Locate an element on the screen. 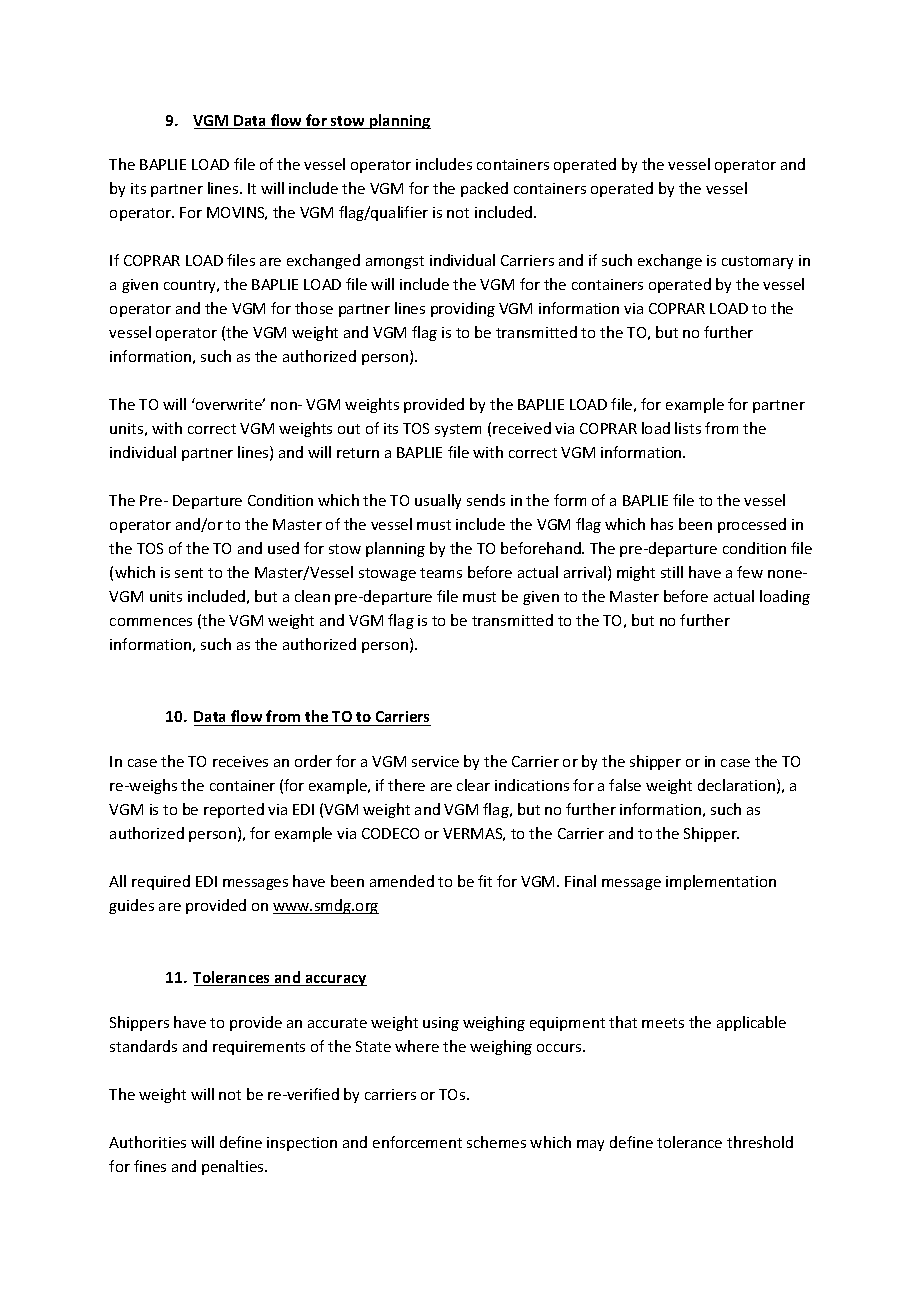  sent is located at coordinates (189, 573).
